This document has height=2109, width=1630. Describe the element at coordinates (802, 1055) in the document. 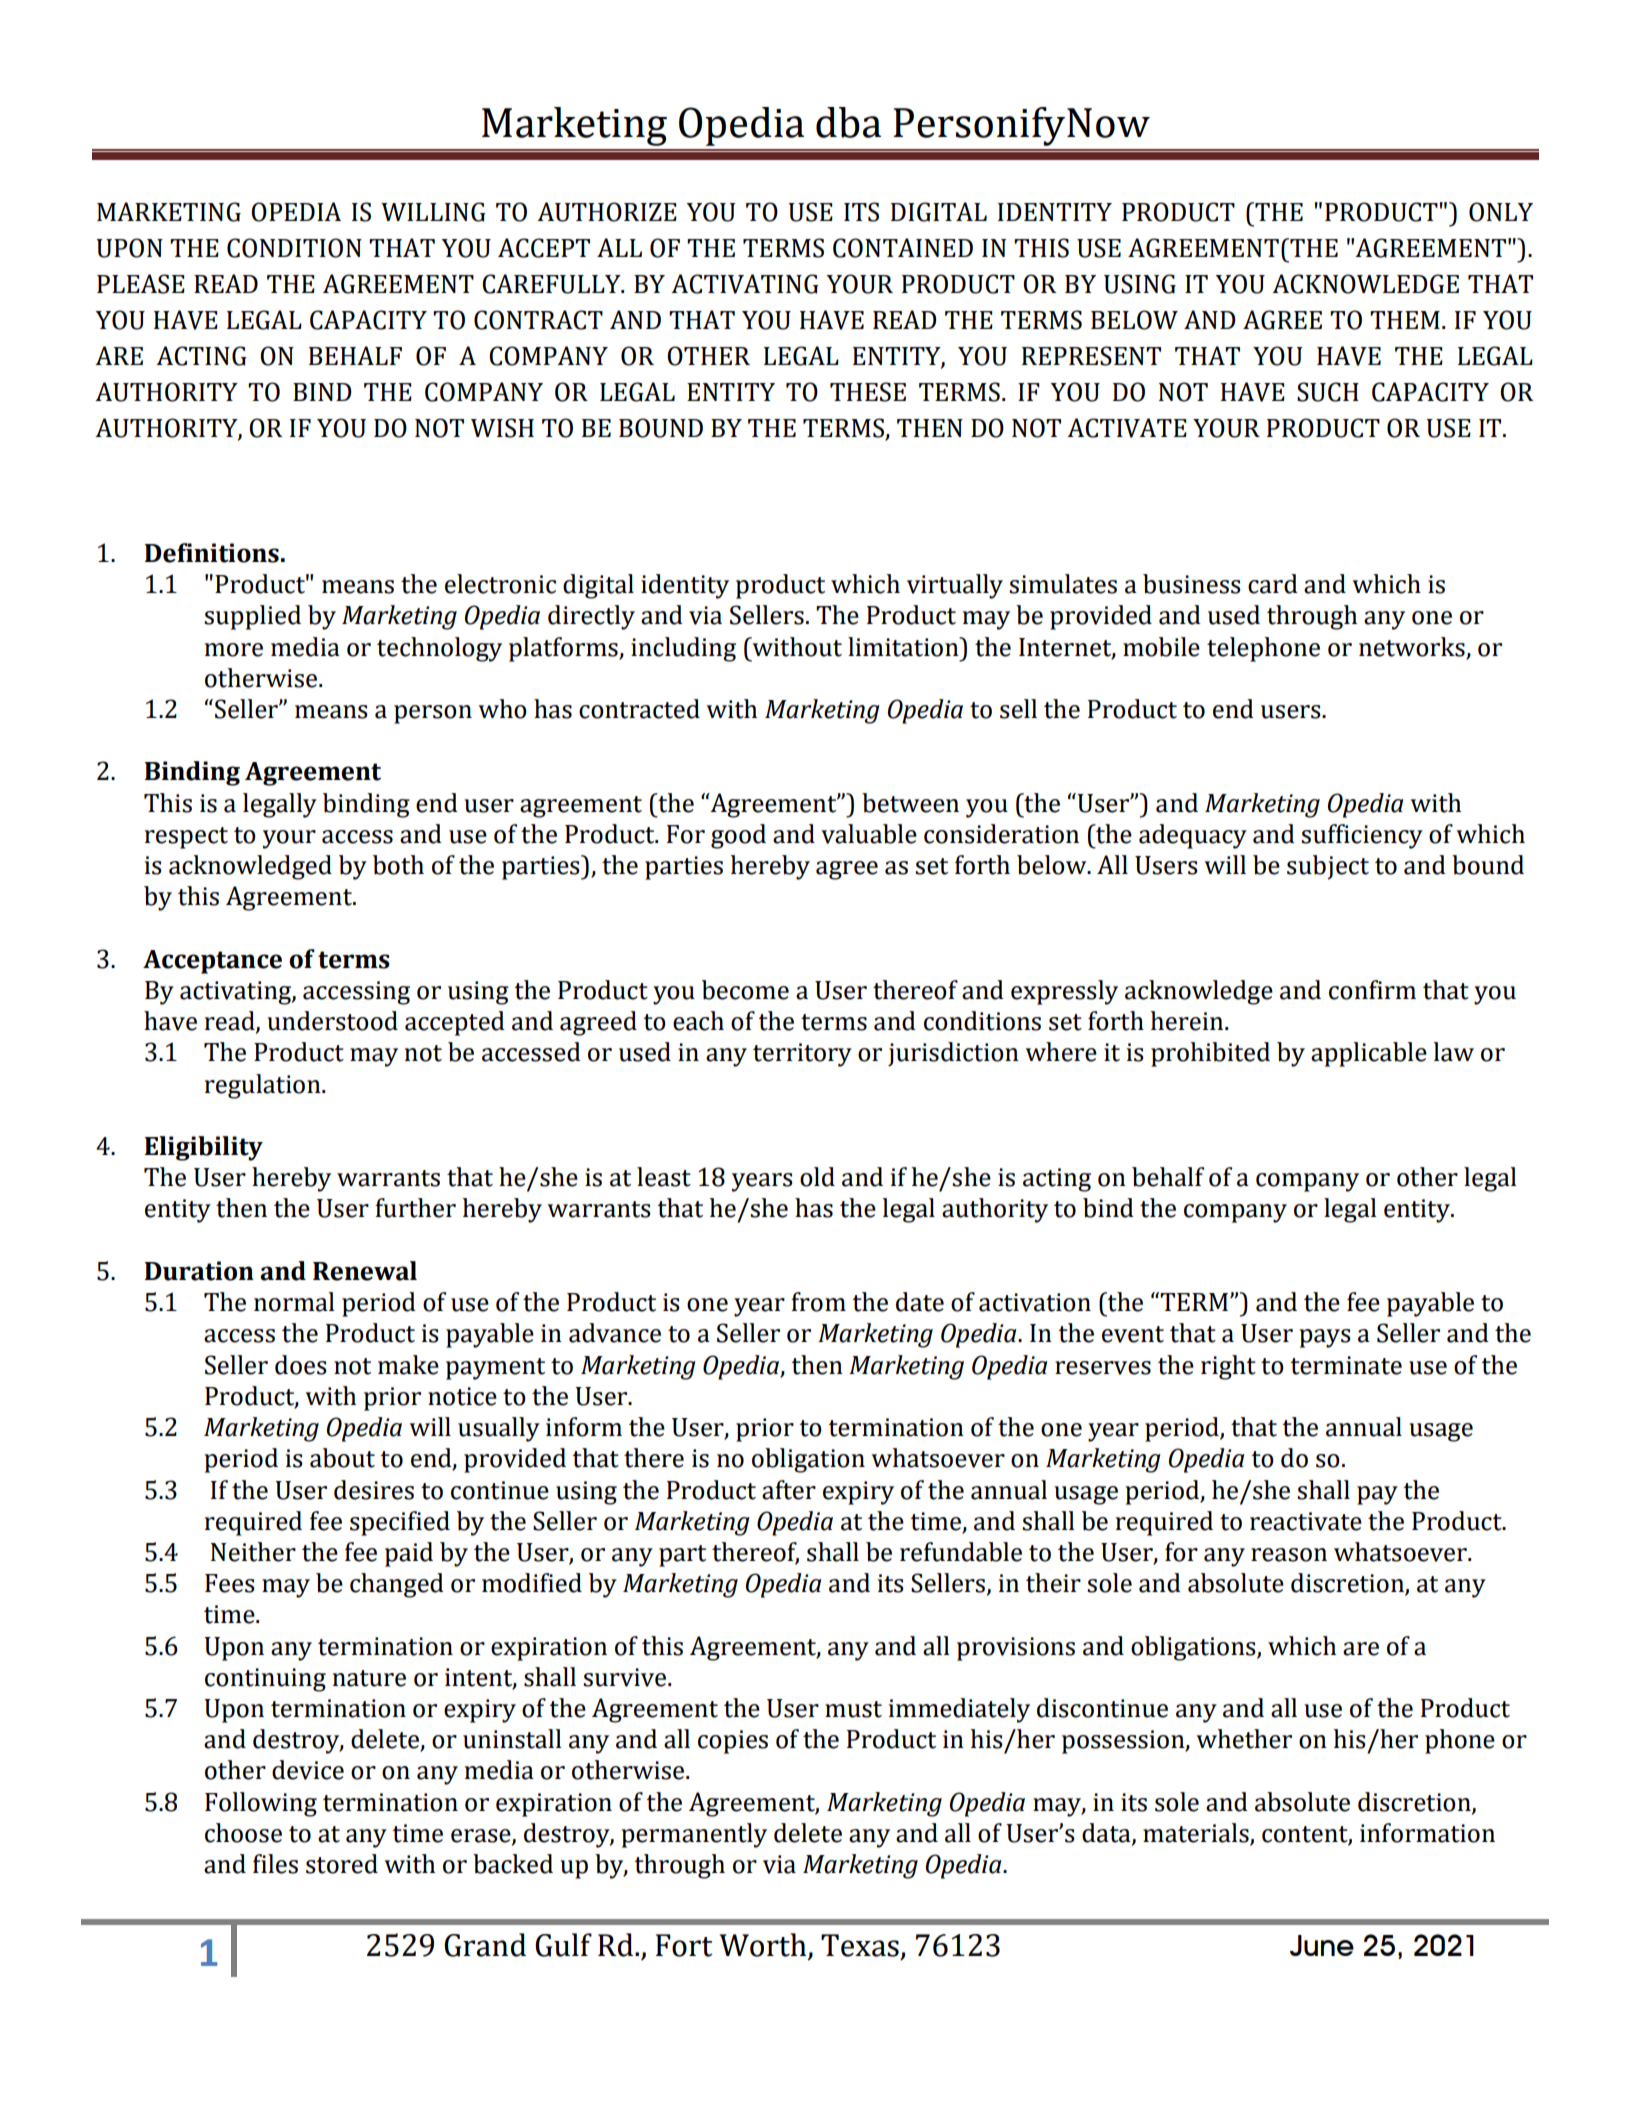

I see `territory` at that location.
